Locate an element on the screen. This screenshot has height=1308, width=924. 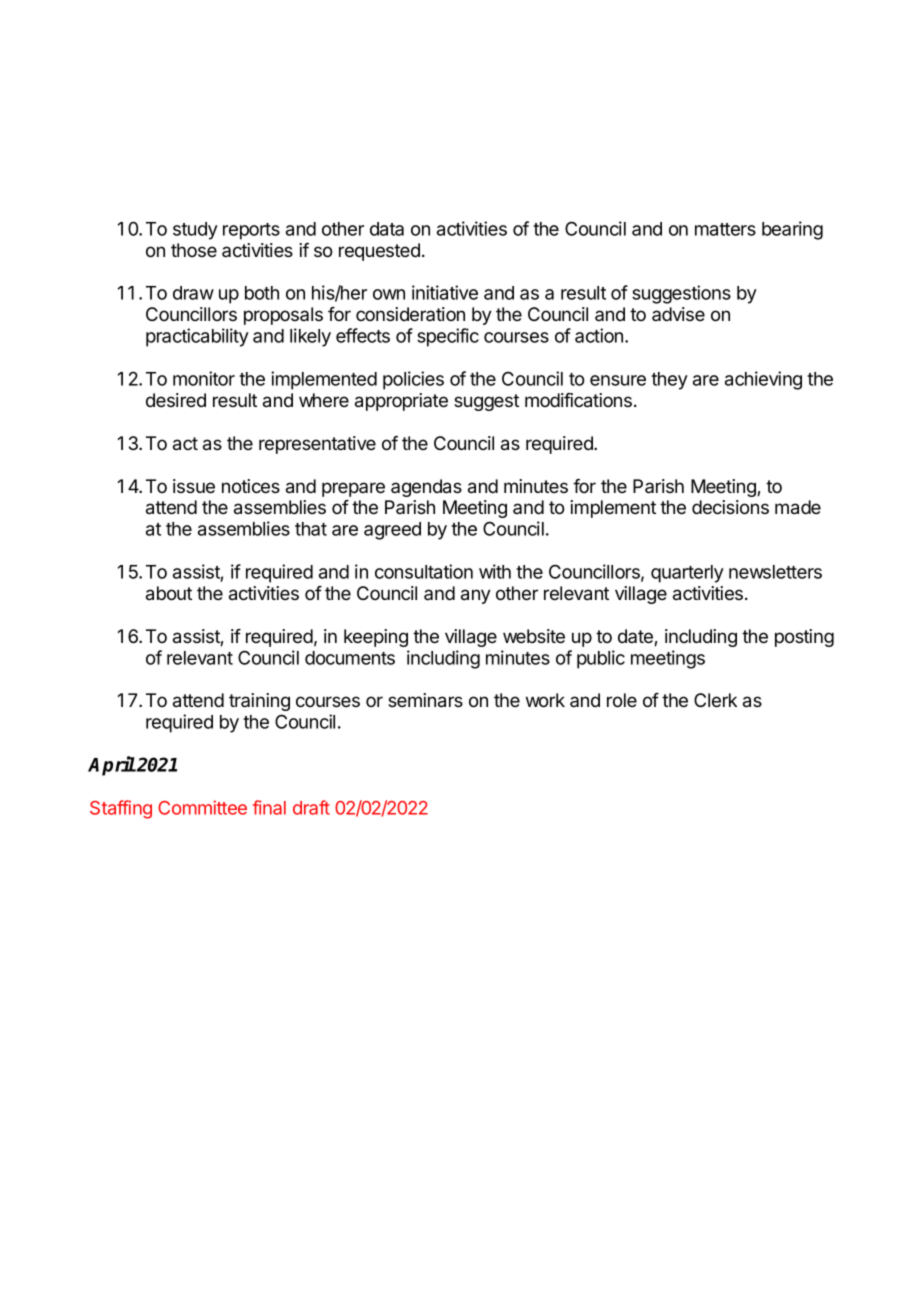
achieving is located at coordinates (763, 380).
